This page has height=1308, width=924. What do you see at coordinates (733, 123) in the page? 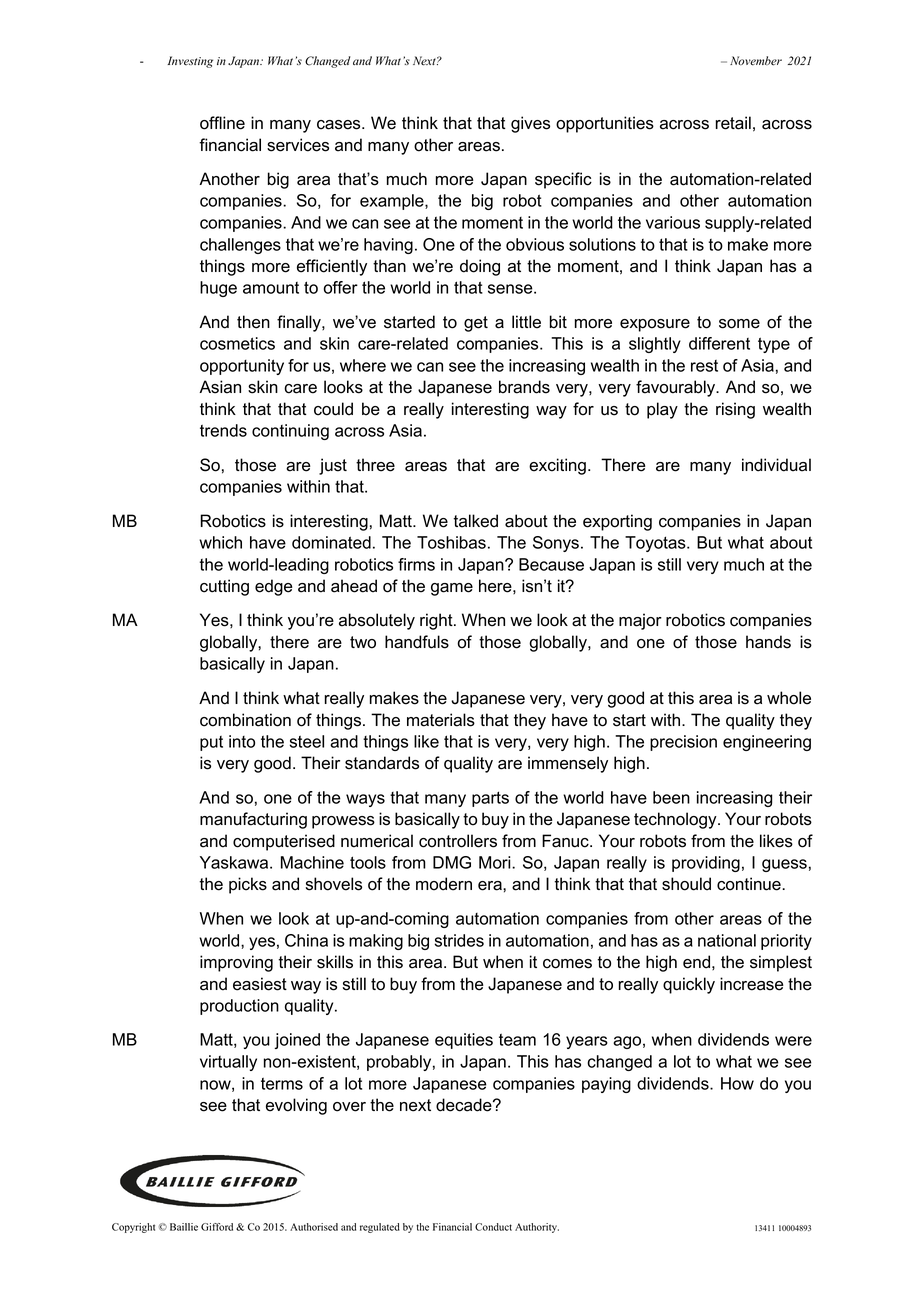
I see `retail` at bounding box center [733, 123].
